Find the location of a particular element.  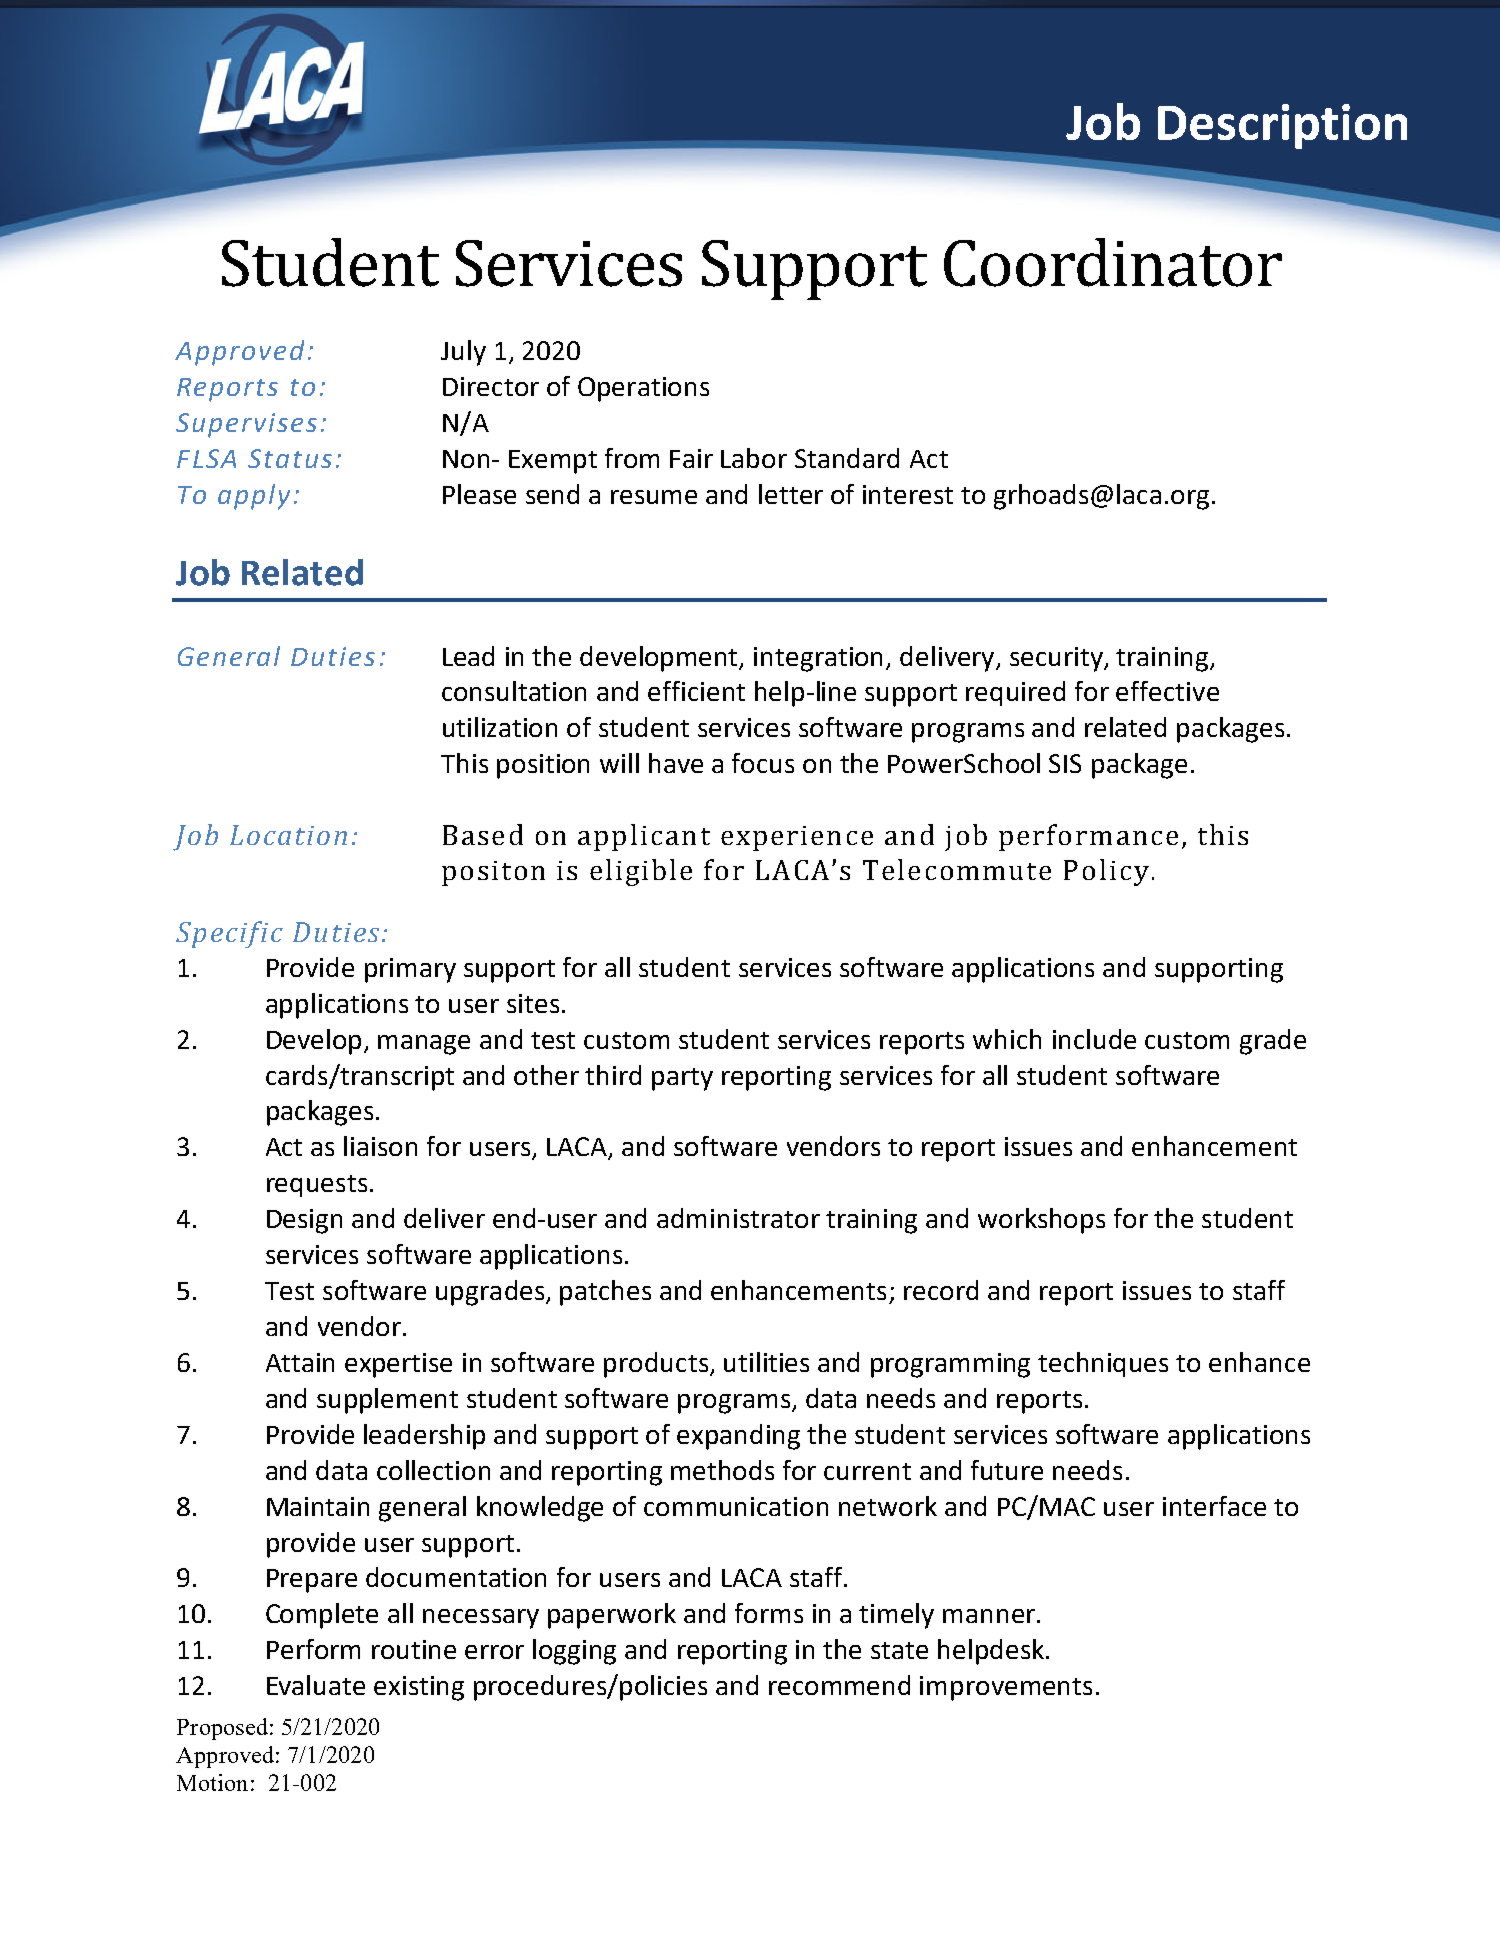

improvements is located at coordinates (1006, 1688).
